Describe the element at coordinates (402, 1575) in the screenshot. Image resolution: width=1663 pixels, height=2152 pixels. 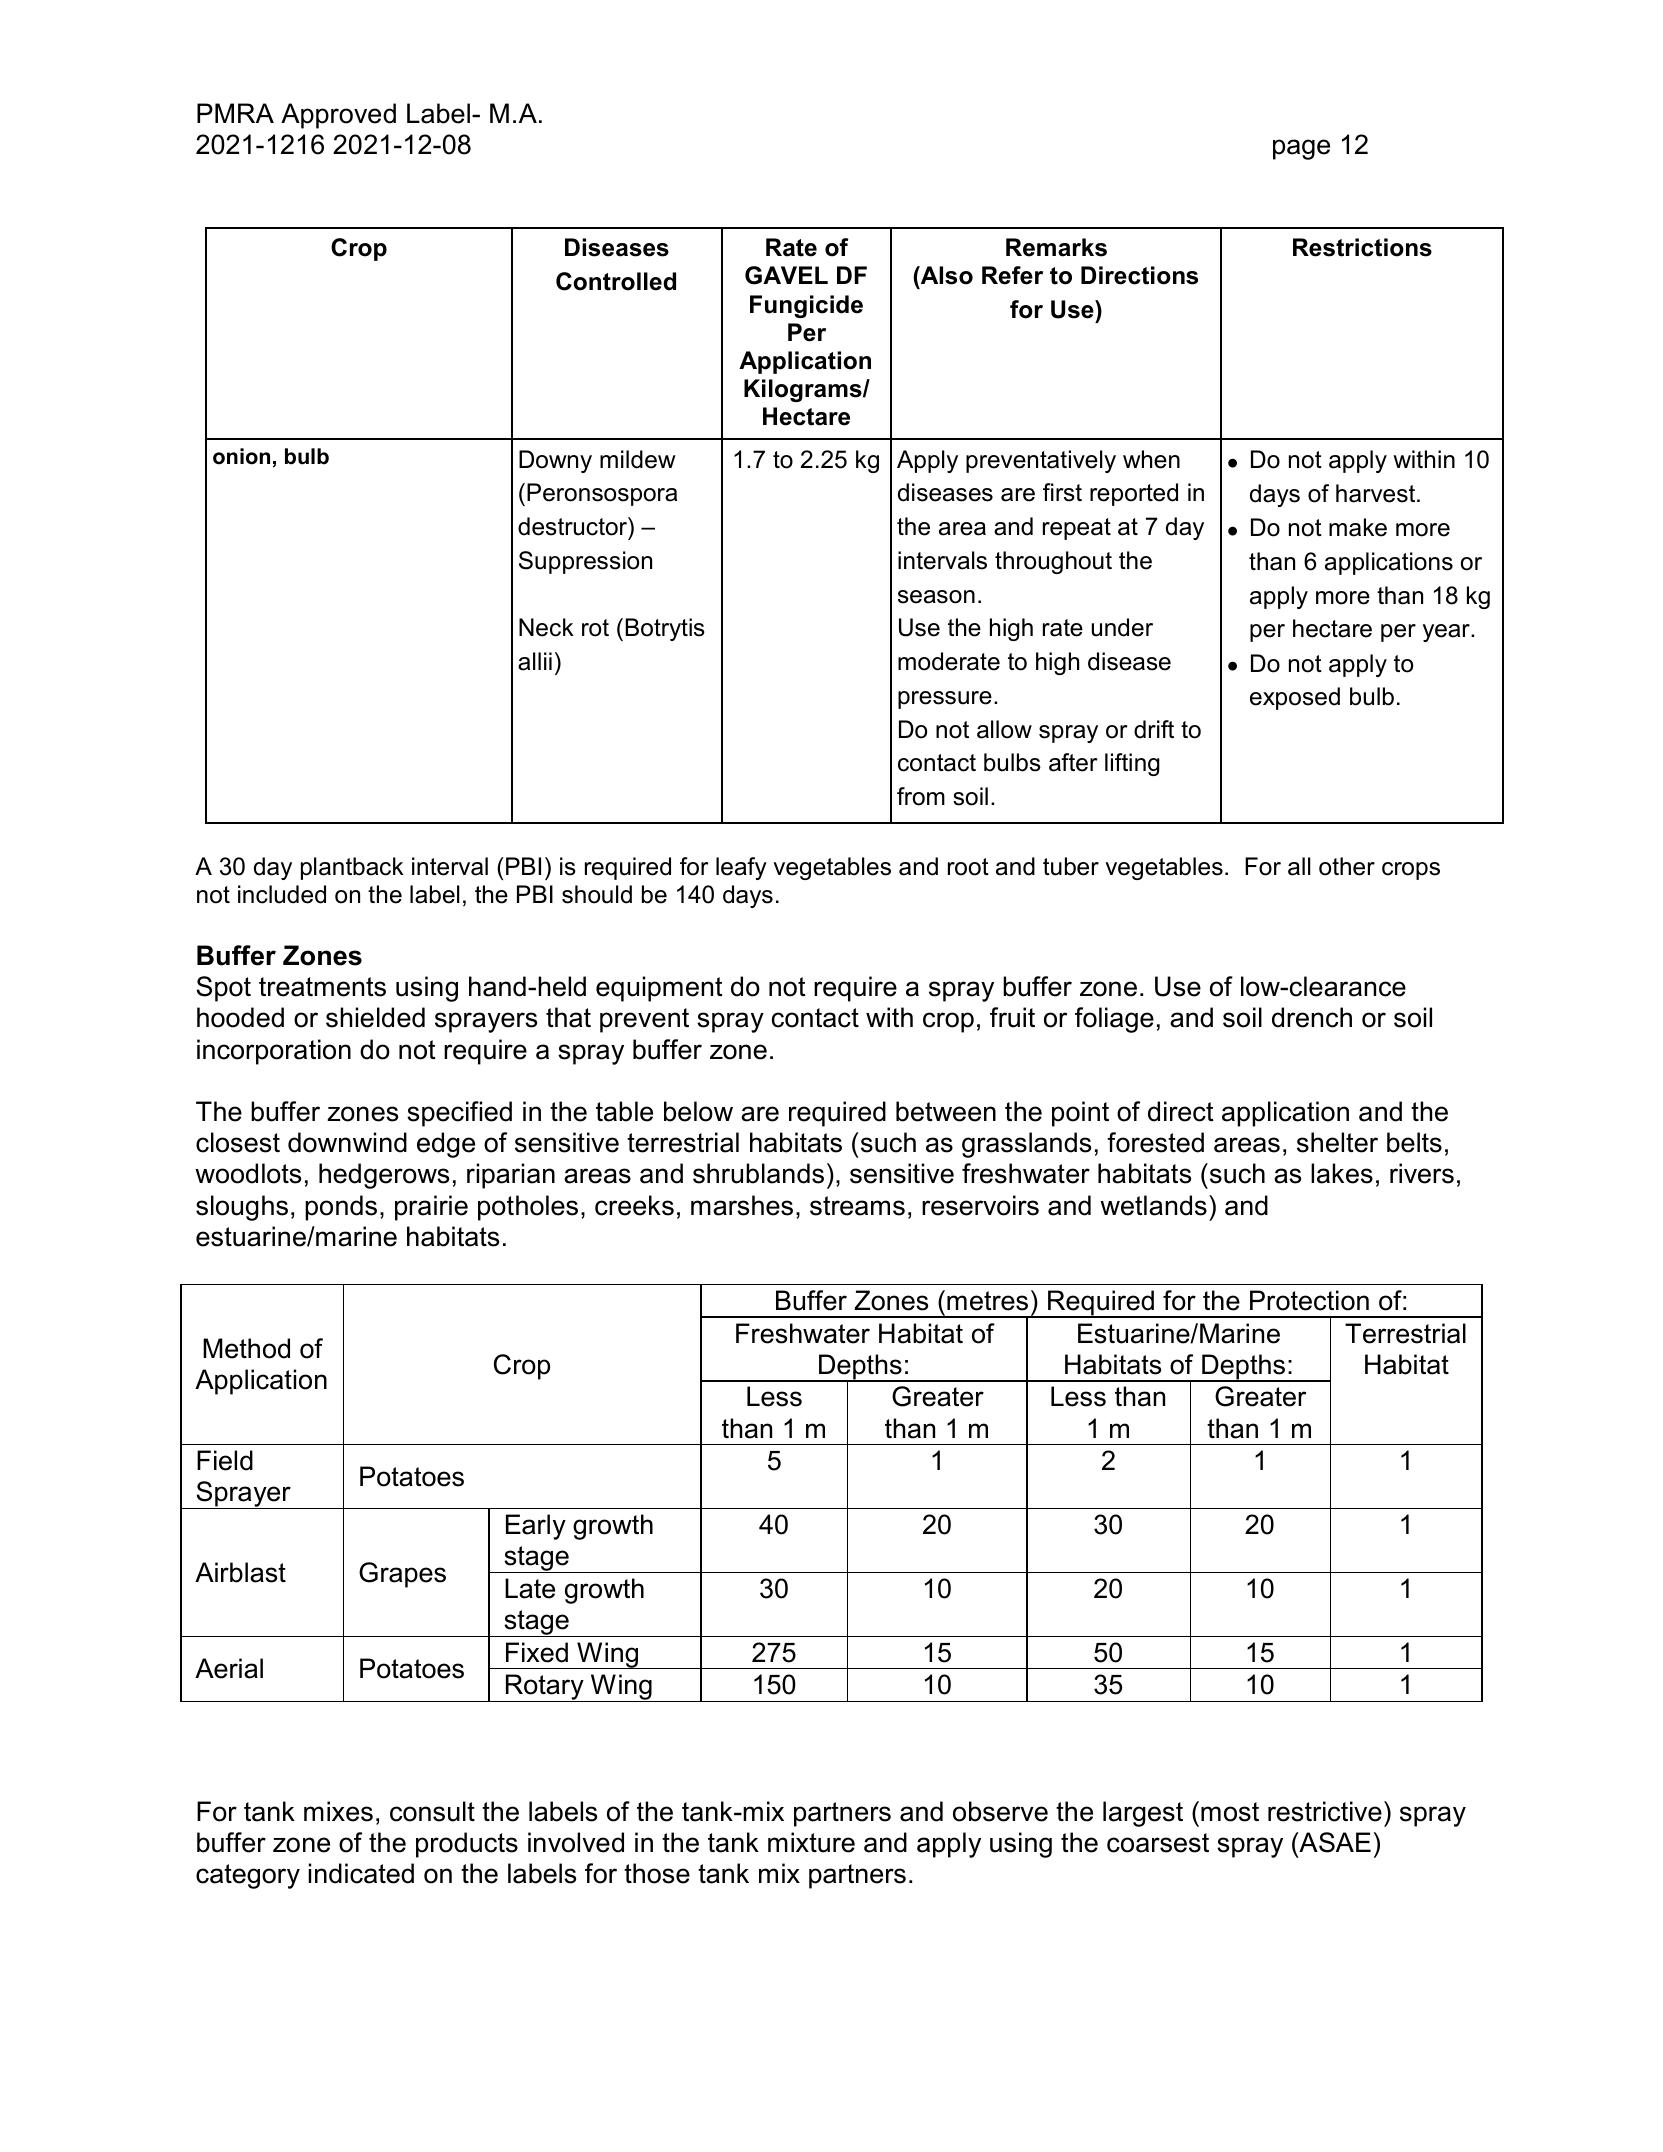
I see `Grapes` at that location.
